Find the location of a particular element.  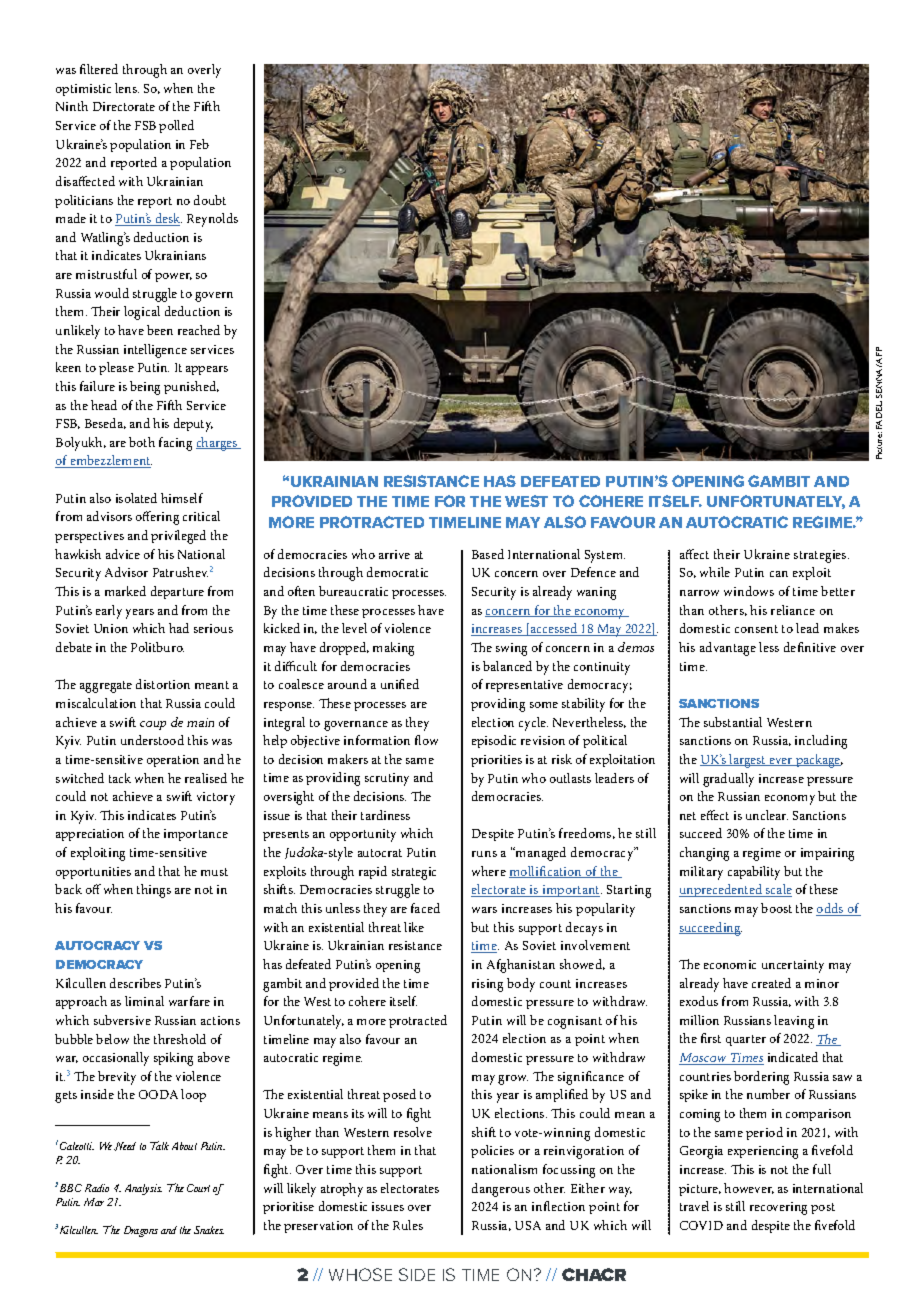

runs is located at coordinates (484, 854).
